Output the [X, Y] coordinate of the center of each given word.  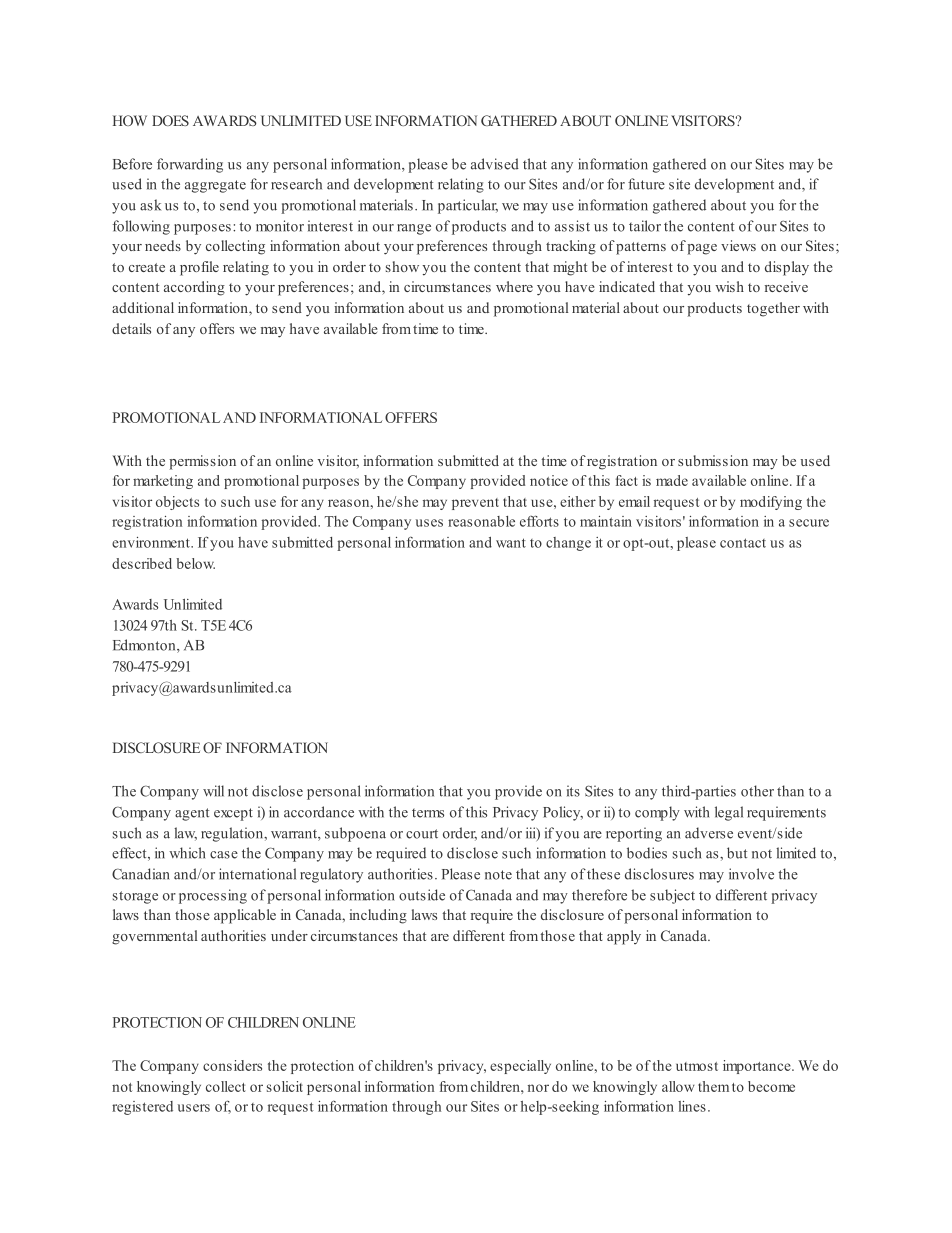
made [672, 480]
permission [202, 462]
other [757, 791]
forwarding [190, 165]
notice [549, 480]
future [646, 184]
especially [520, 1067]
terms [428, 813]
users [194, 1108]
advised [495, 164]
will [213, 791]
